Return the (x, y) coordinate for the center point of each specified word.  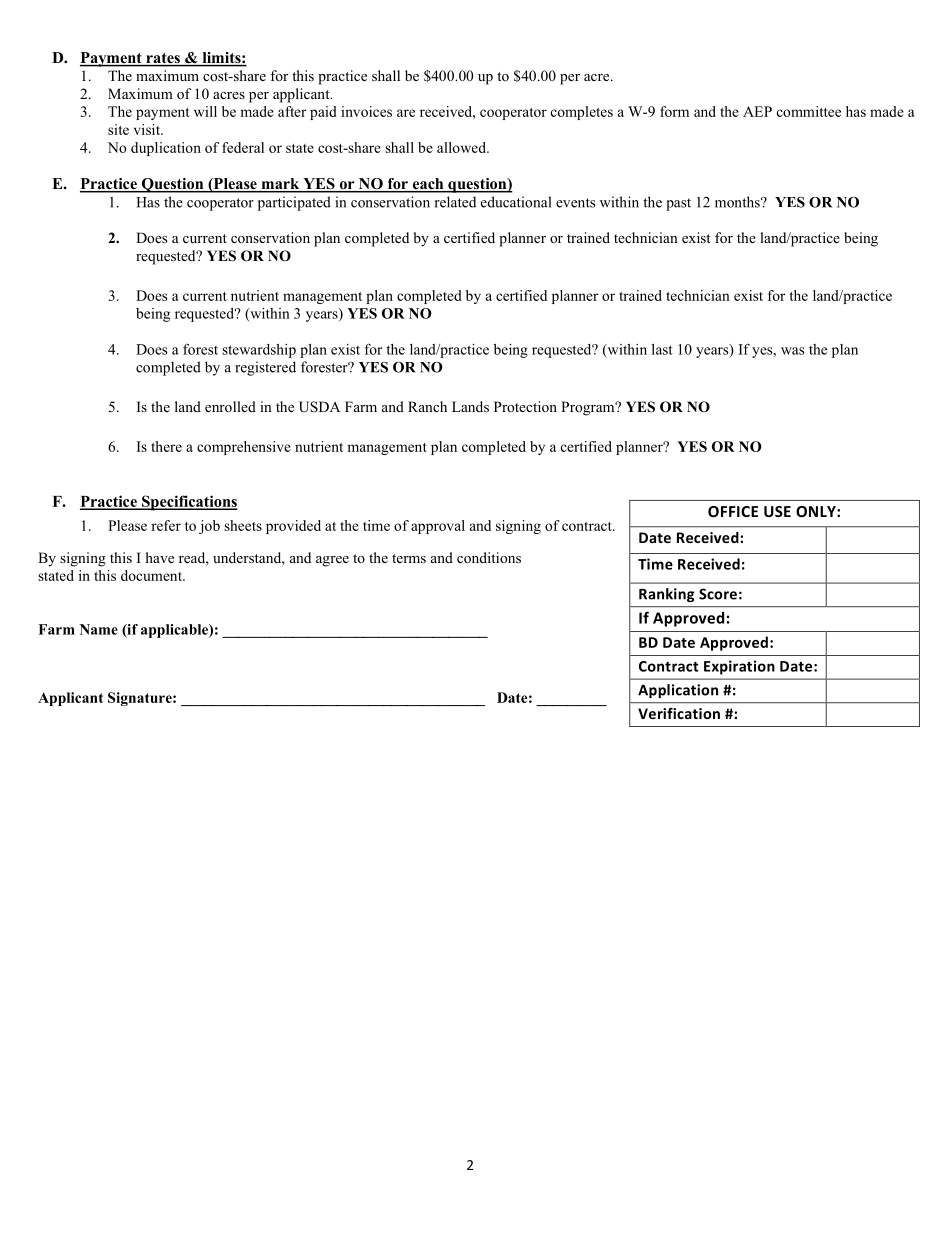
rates (163, 59)
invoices (366, 111)
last (662, 349)
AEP (757, 111)
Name (99, 629)
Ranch (427, 406)
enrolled (230, 406)
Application (678, 691)
